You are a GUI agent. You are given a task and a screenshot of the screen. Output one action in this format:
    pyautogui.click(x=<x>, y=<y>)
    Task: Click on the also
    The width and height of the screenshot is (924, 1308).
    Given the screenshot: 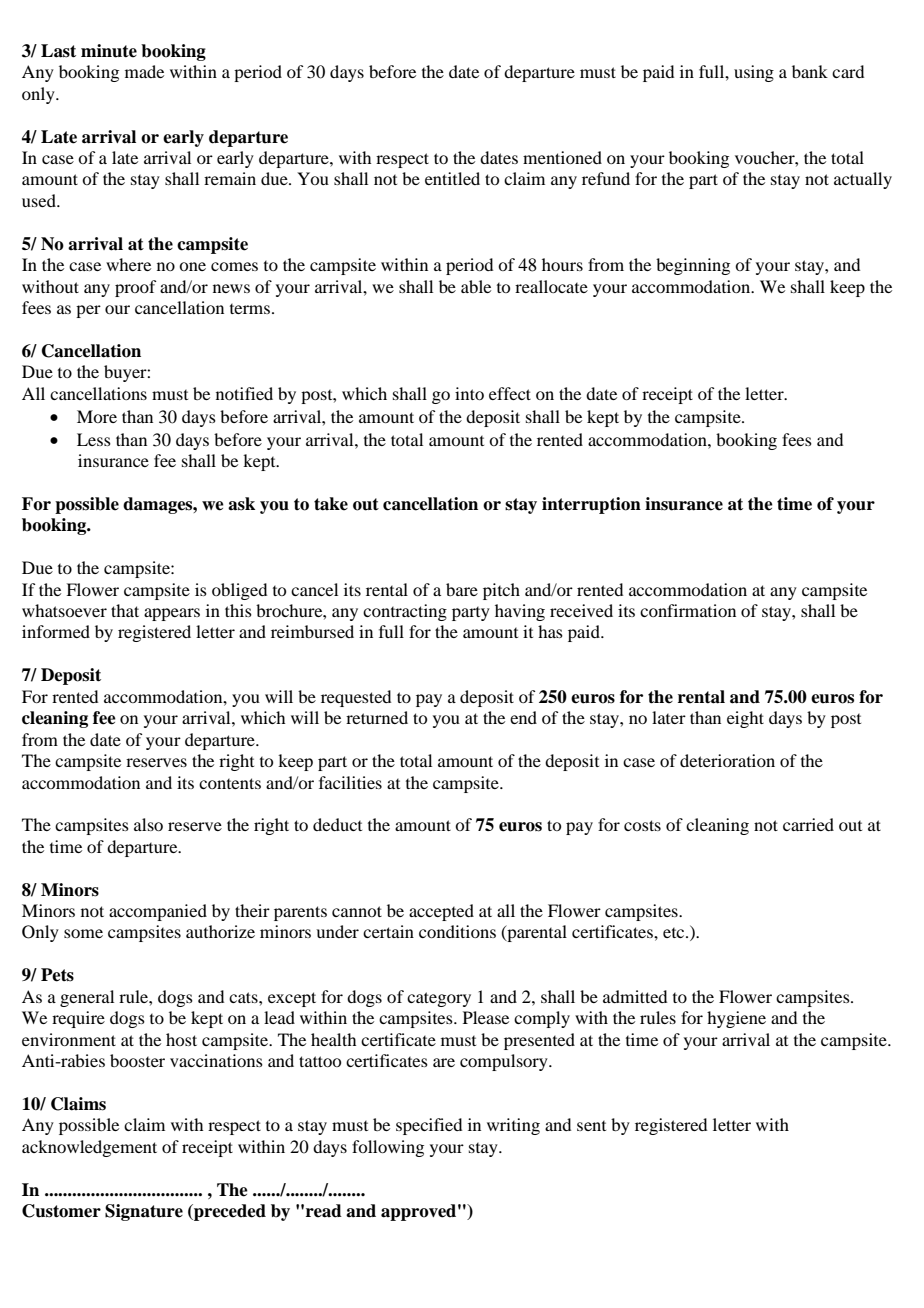 What is the action you would take?
    pyautogui.click(x=148, y=824)
